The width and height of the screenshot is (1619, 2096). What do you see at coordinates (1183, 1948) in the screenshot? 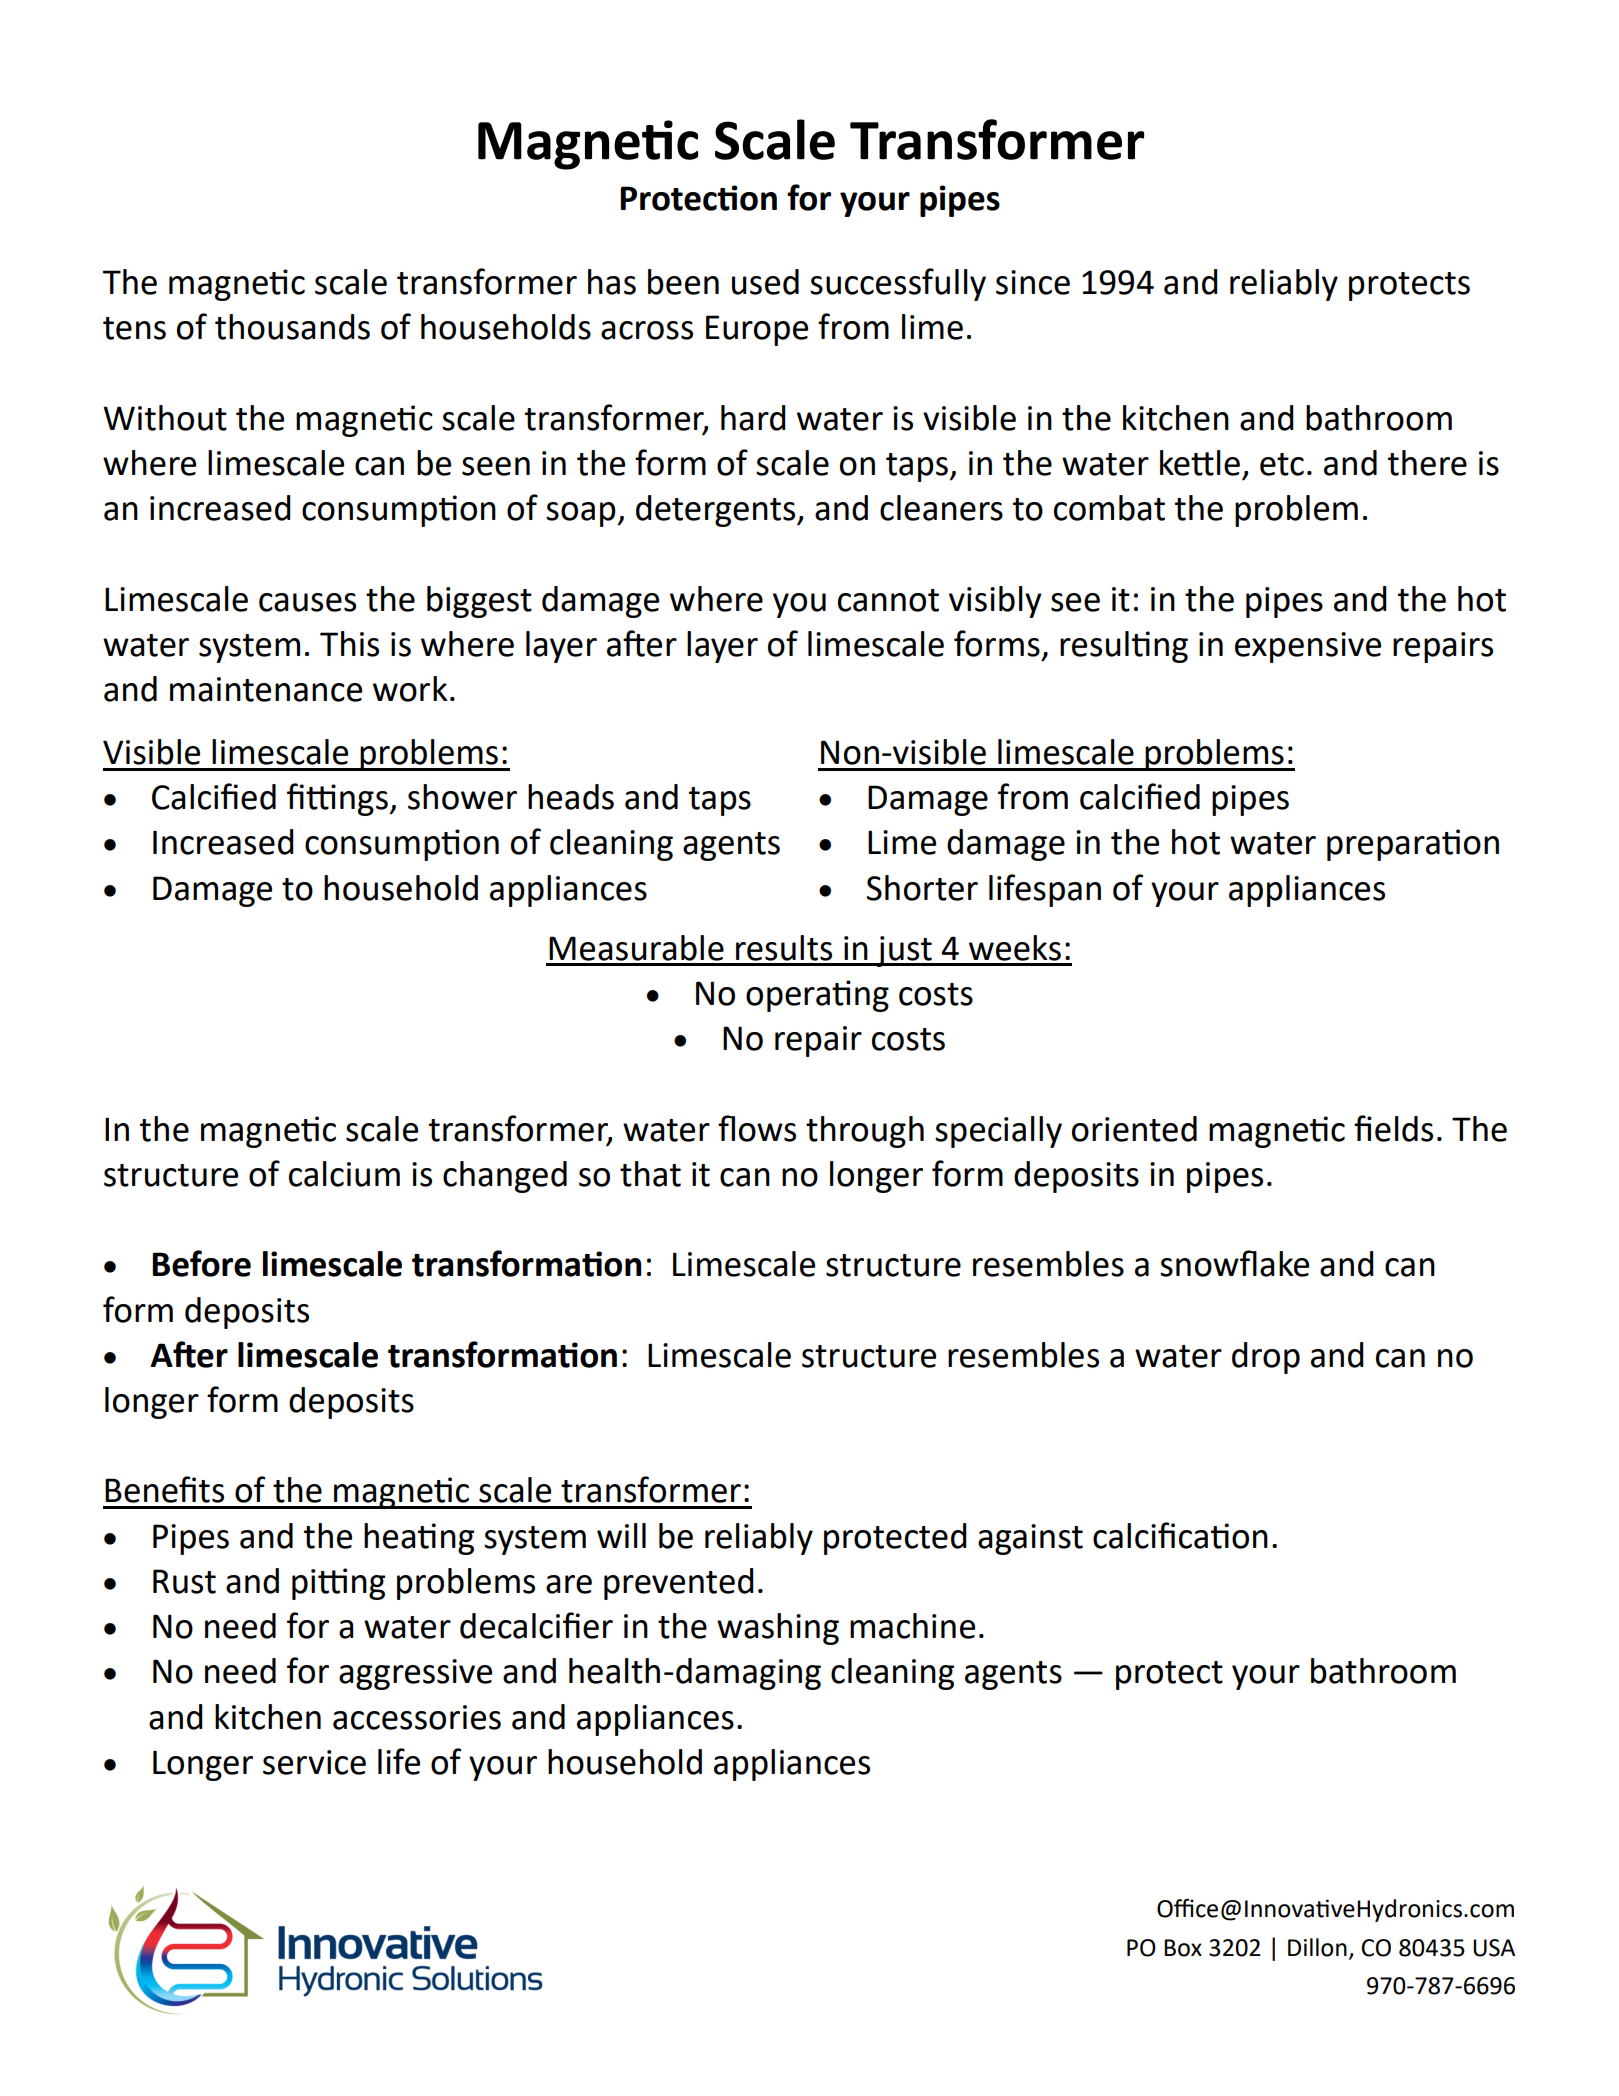
I see `Box` at bounding box center [1183, 1948].
